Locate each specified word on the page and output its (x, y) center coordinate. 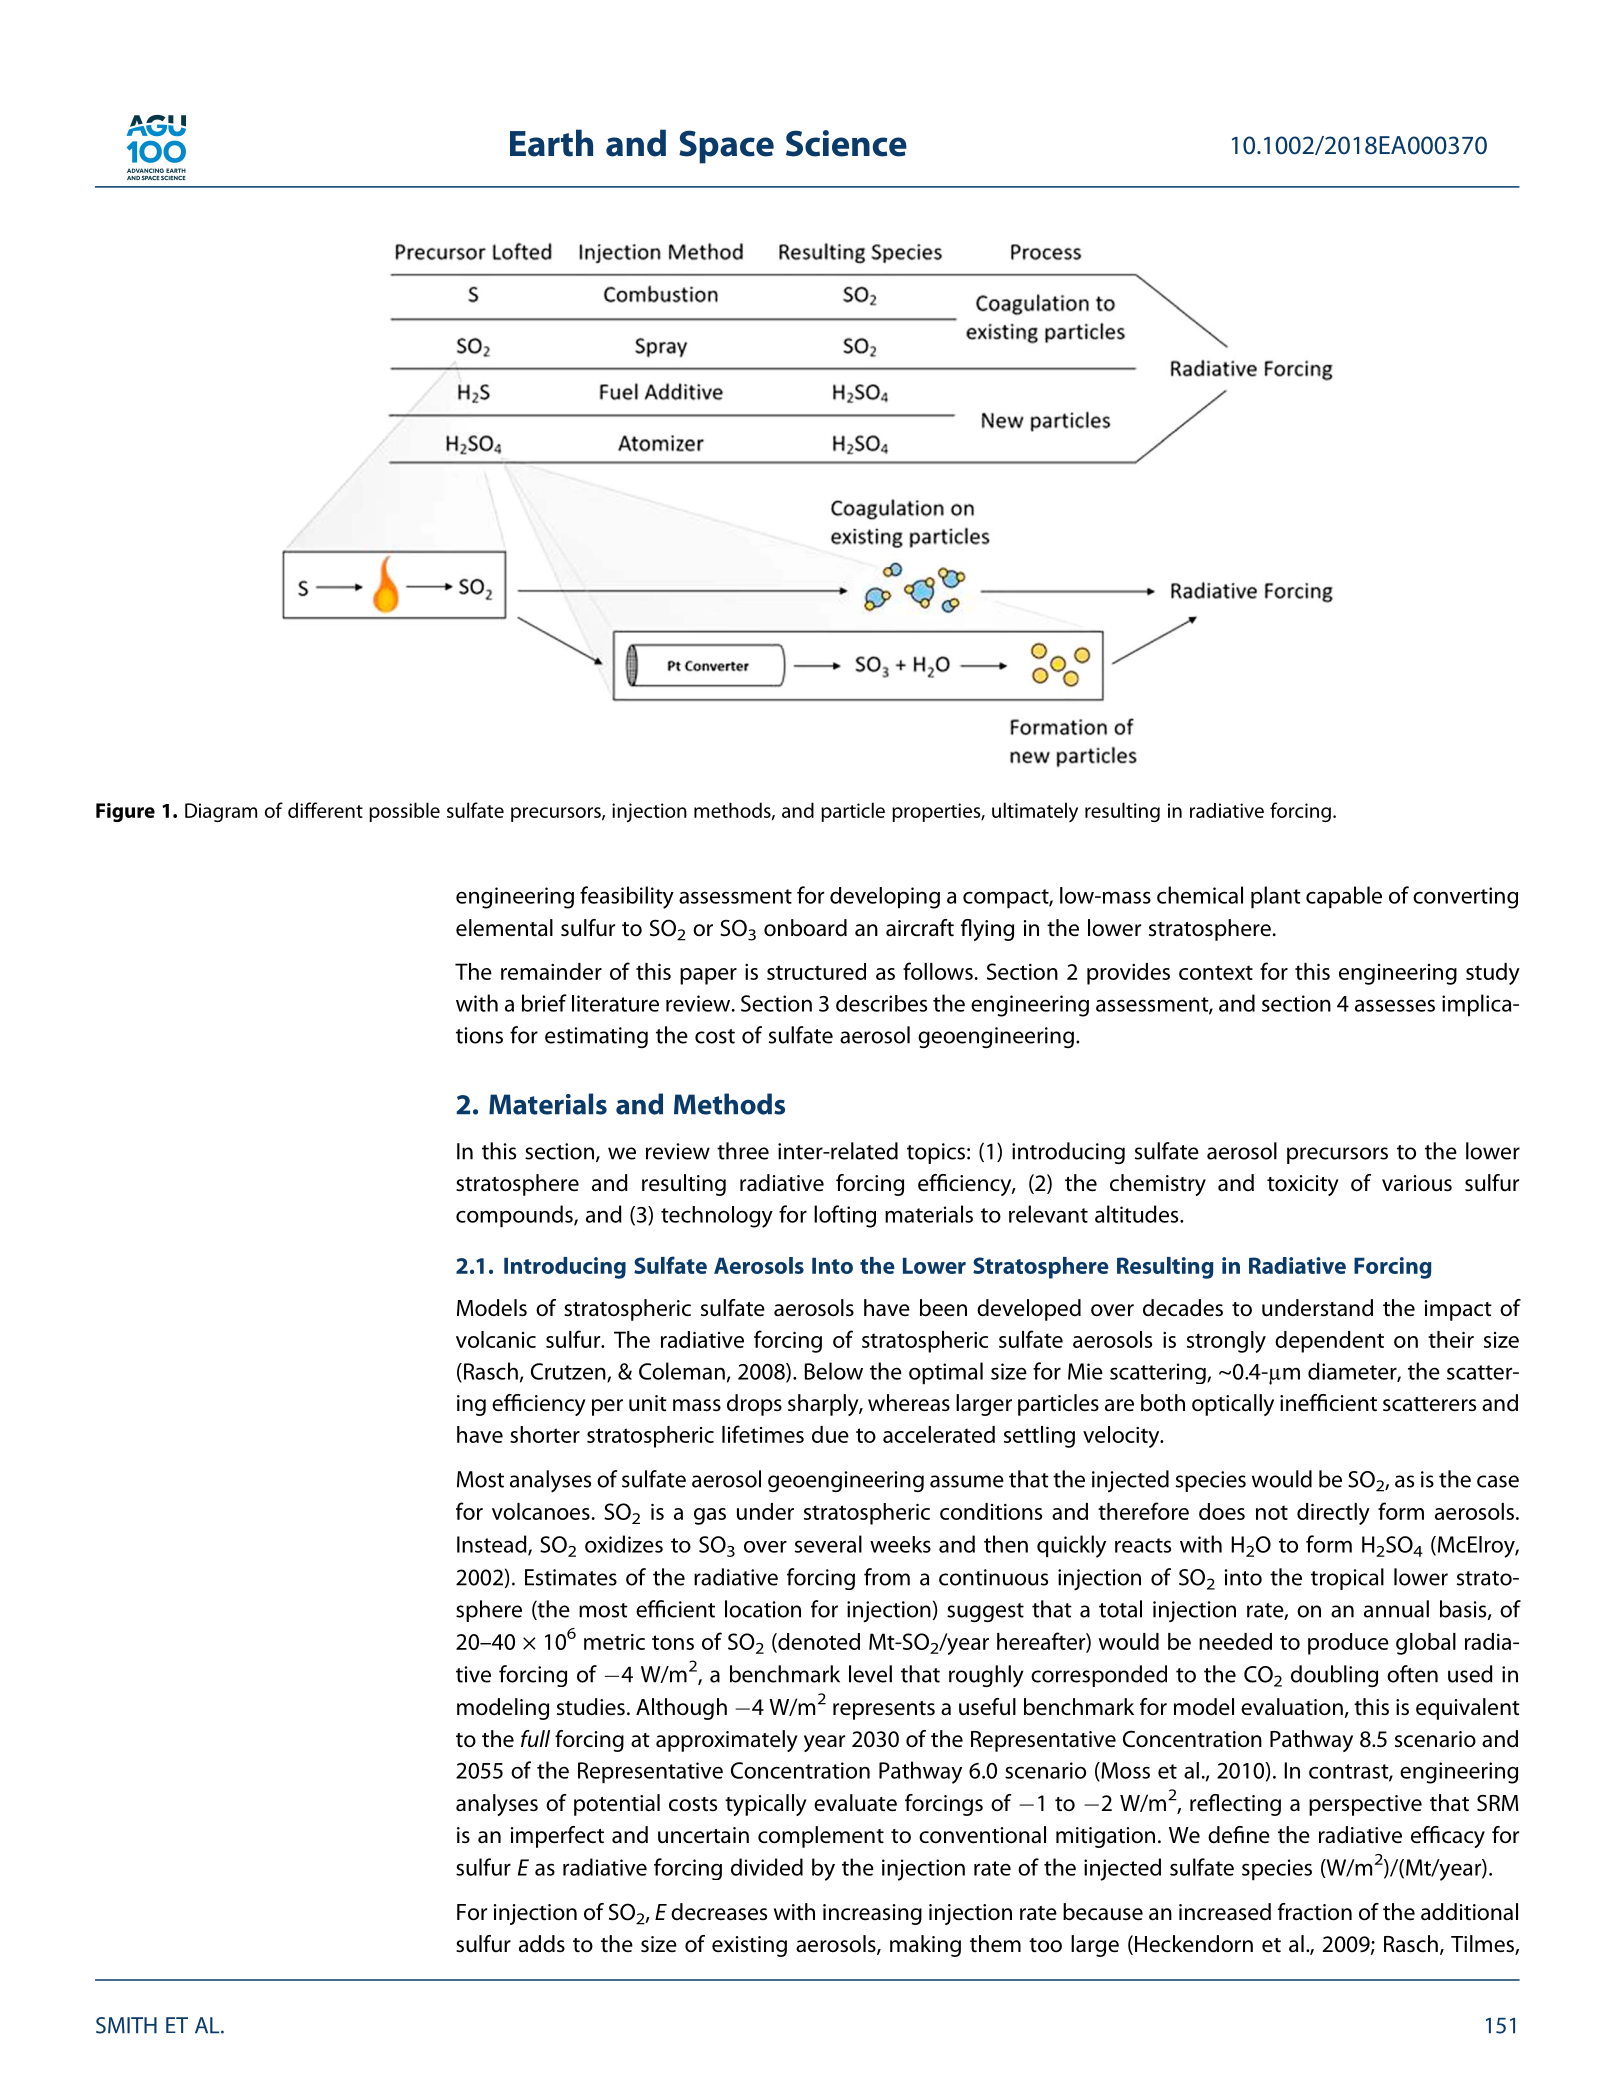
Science (846, 143)
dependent (1329, 1342)
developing (885, 898)
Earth (551, 143)
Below (834, 1371)
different (325, 810)
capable (1344, 897)
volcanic (496, 1339)
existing (749, 1946)
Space (726, 147)
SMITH (126, 2025)
